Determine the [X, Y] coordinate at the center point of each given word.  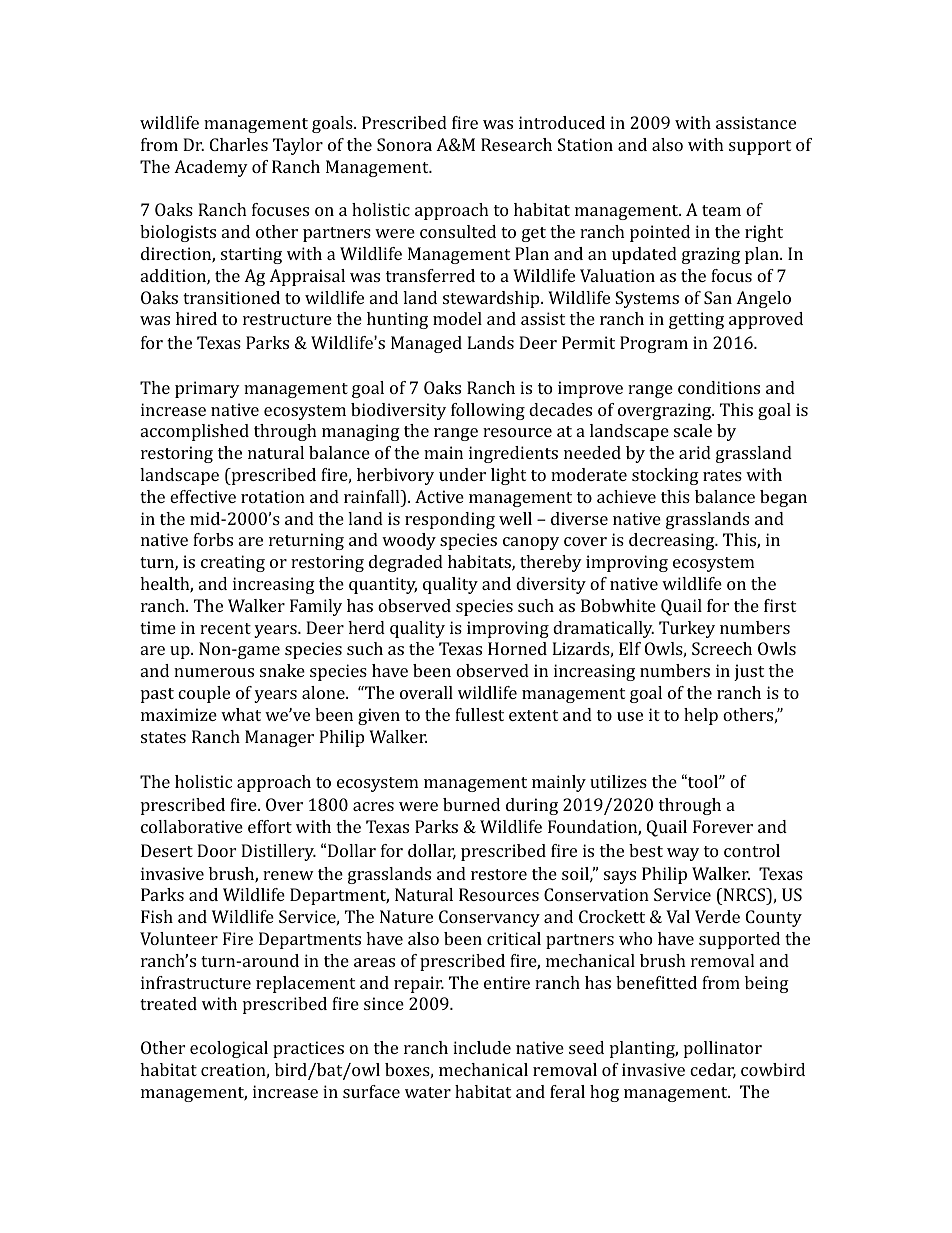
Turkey [687, 629]
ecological [229, 1049]
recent [225, 628]
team [721, 210]
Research [516, 144]
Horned [517, 648]
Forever [723, 826]
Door [216, 850]
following [488, 411]
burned [471, 804]
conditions [719, 387]
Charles [239, 144]
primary [207, 389]
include [482, 1047]
